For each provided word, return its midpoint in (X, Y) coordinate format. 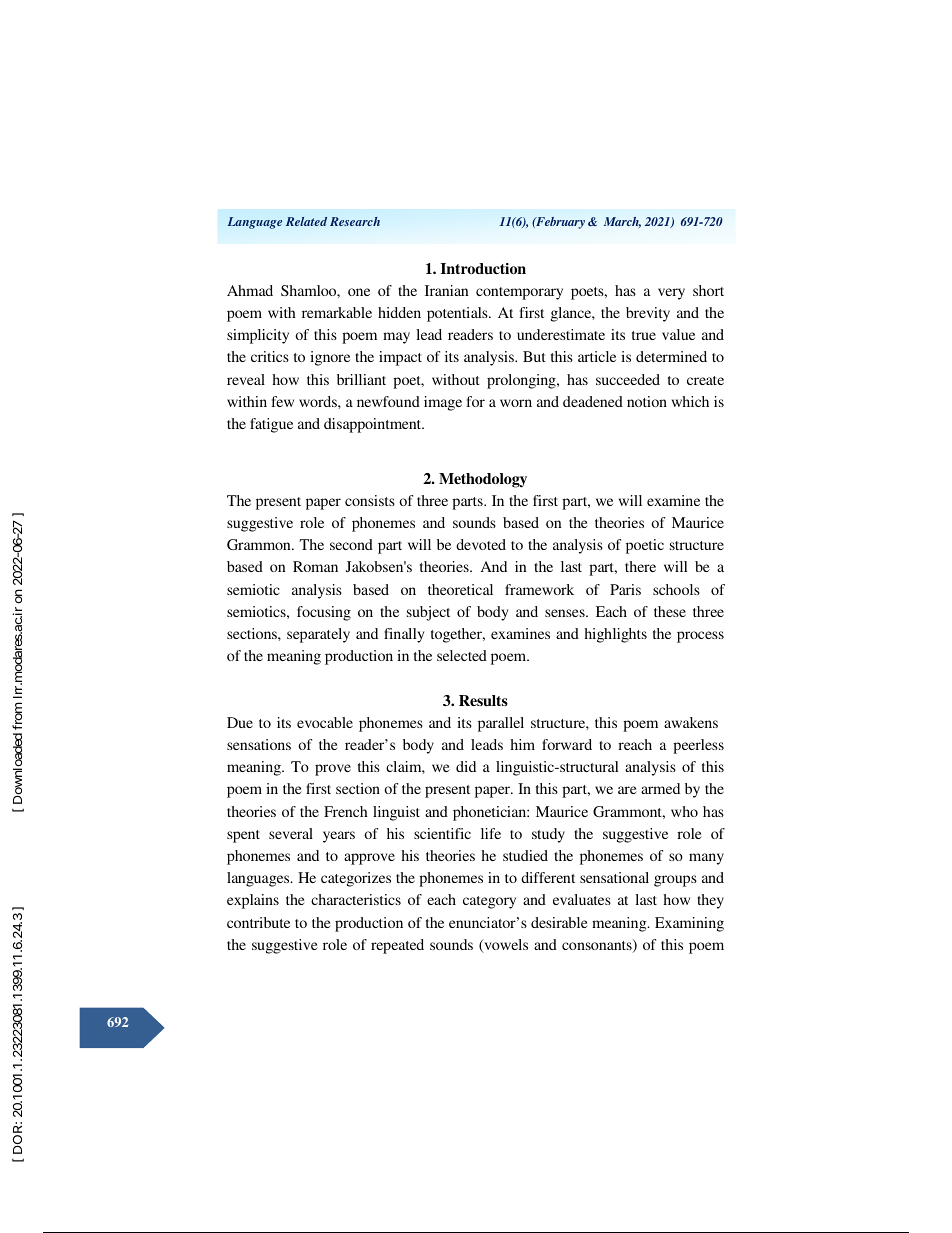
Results (483, 700)
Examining (689, 924)
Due (240, 722)
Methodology (483, 480)
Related (306, 221)
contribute (258, 922)
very (671, 294)
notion (647, 401)
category (489, 902)
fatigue (271, 425)
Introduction (483, 268)
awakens (691, 722)
